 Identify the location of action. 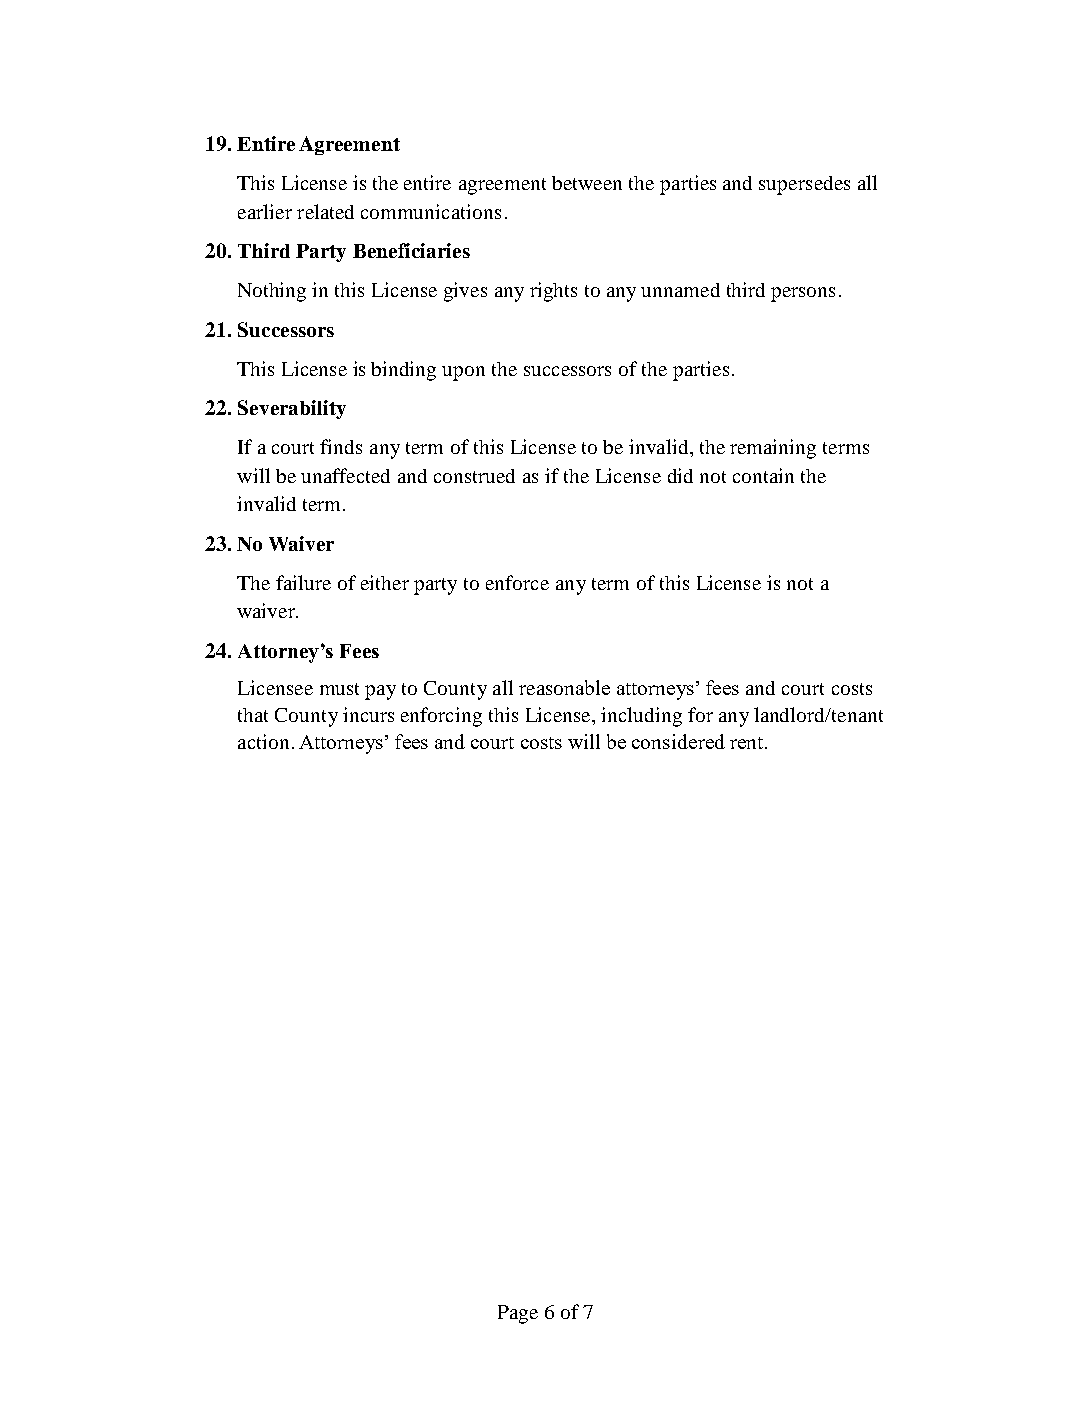
(263, 741).
